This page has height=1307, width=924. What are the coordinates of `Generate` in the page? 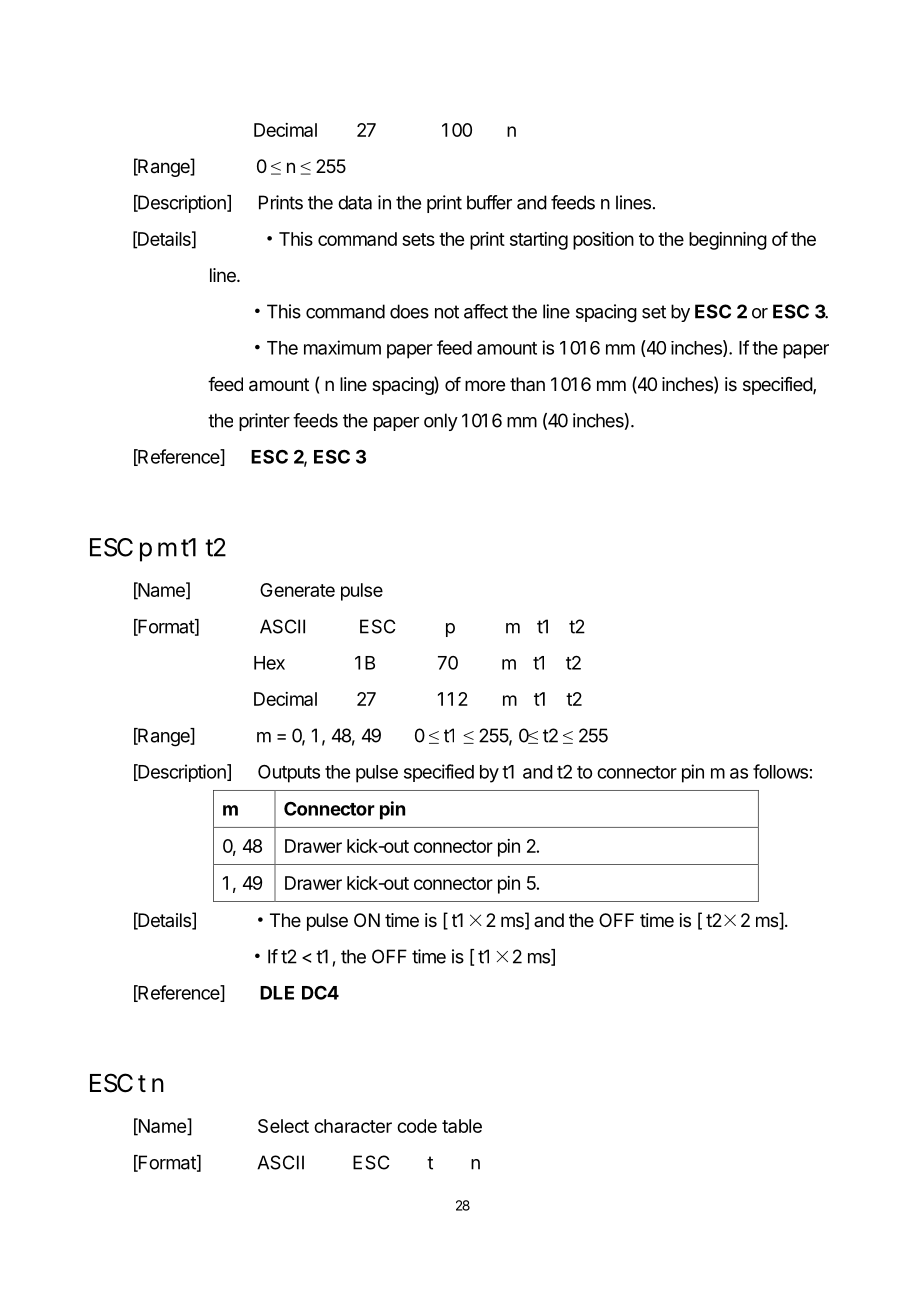 It's located at (297, 590).
